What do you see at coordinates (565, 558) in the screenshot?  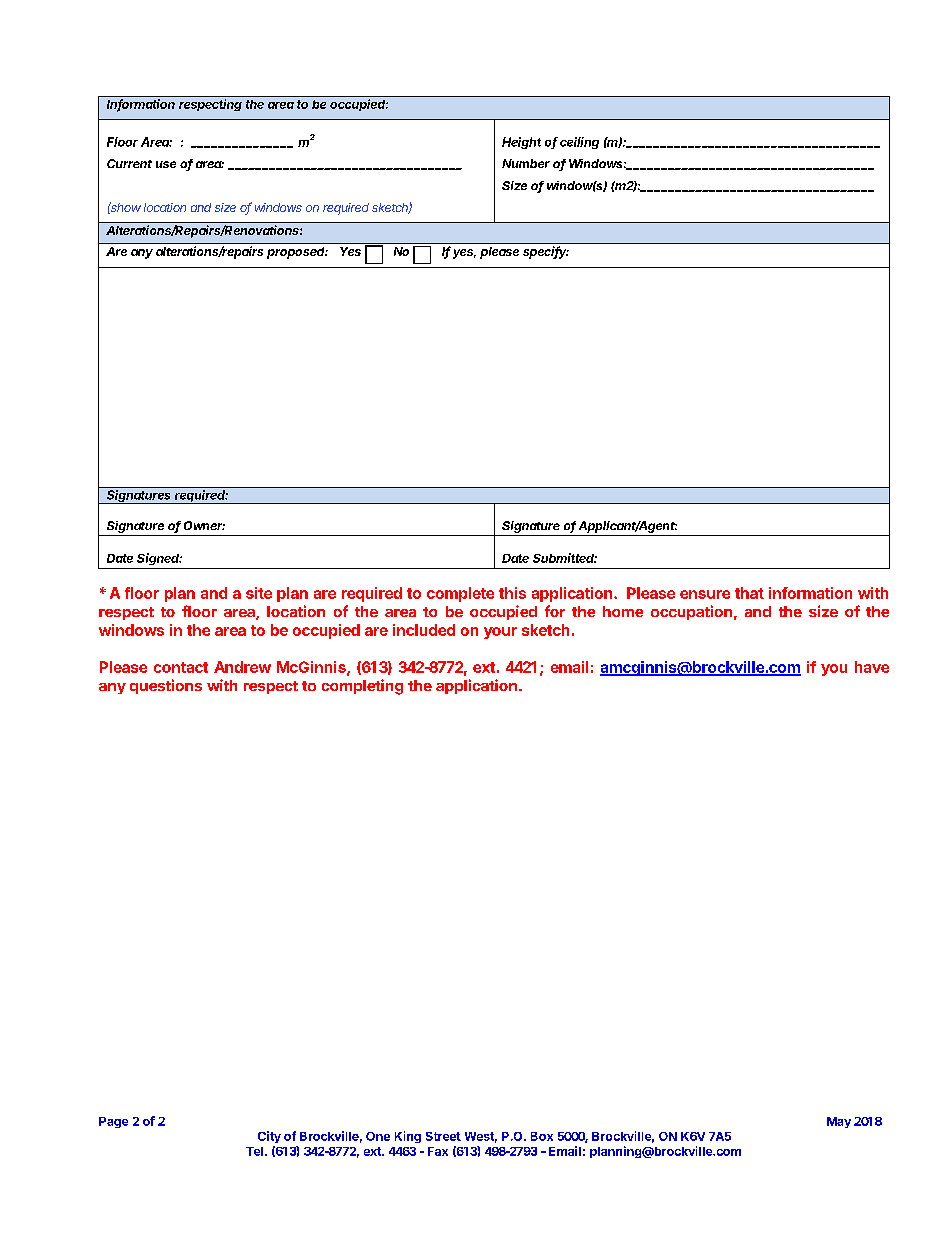 I see `Submitted` at bounding box center [565, 558].
